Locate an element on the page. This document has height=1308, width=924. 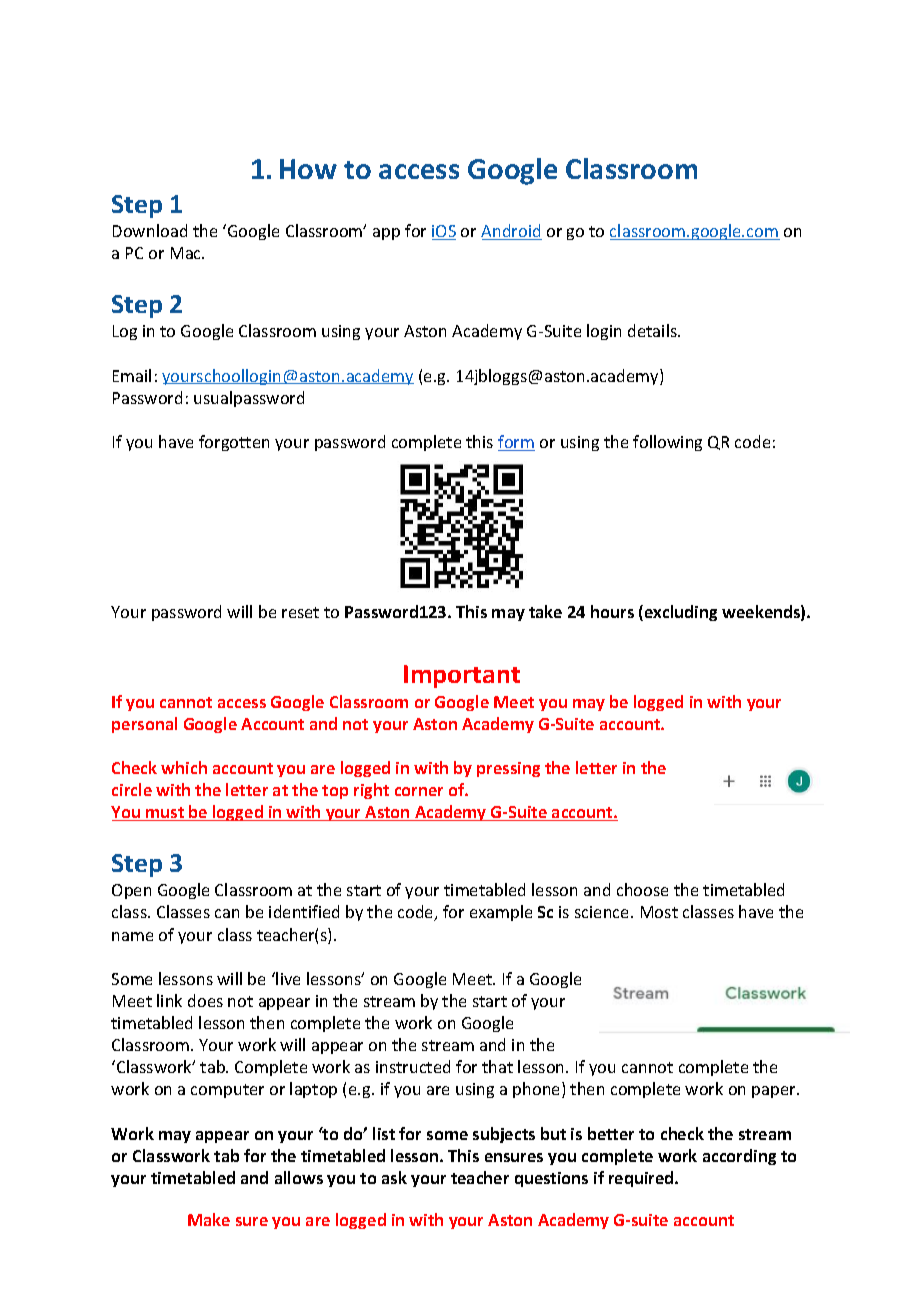
Mac is located at coordinates (187, 253).
